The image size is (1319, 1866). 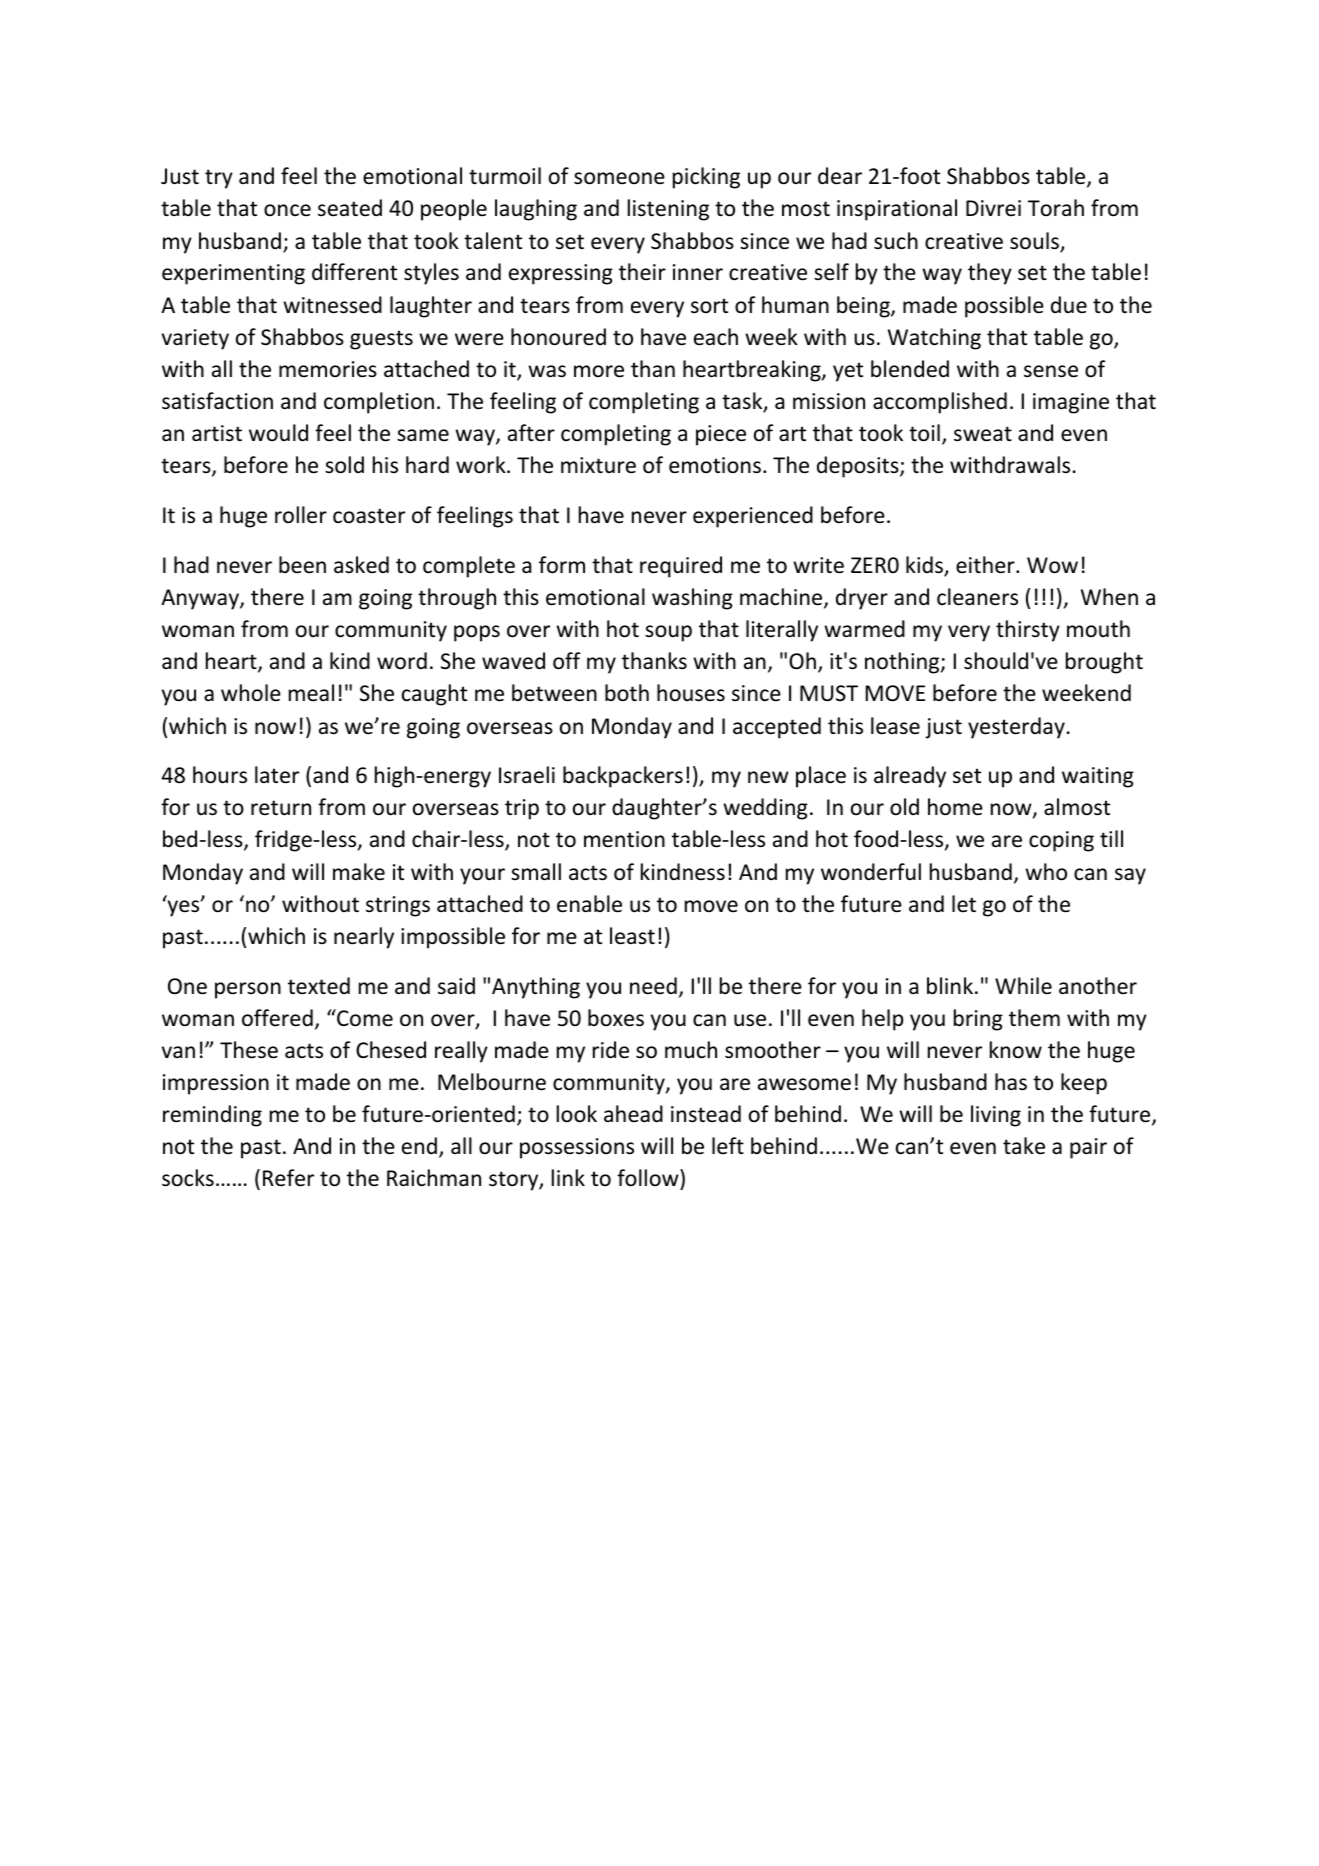 I want to click on nearly, so click(x=364, y=938).
